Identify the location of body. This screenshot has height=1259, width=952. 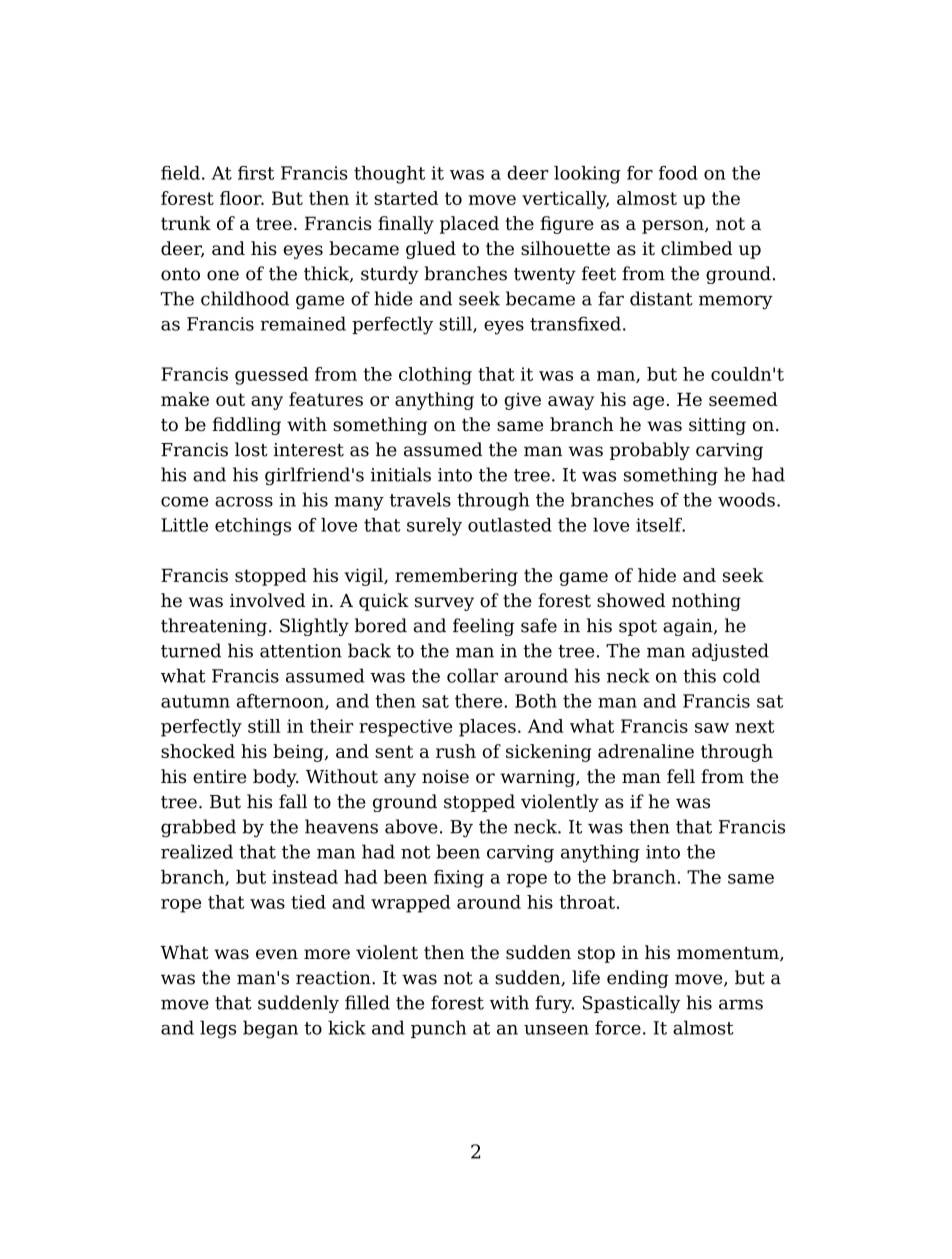
(276, 778).
